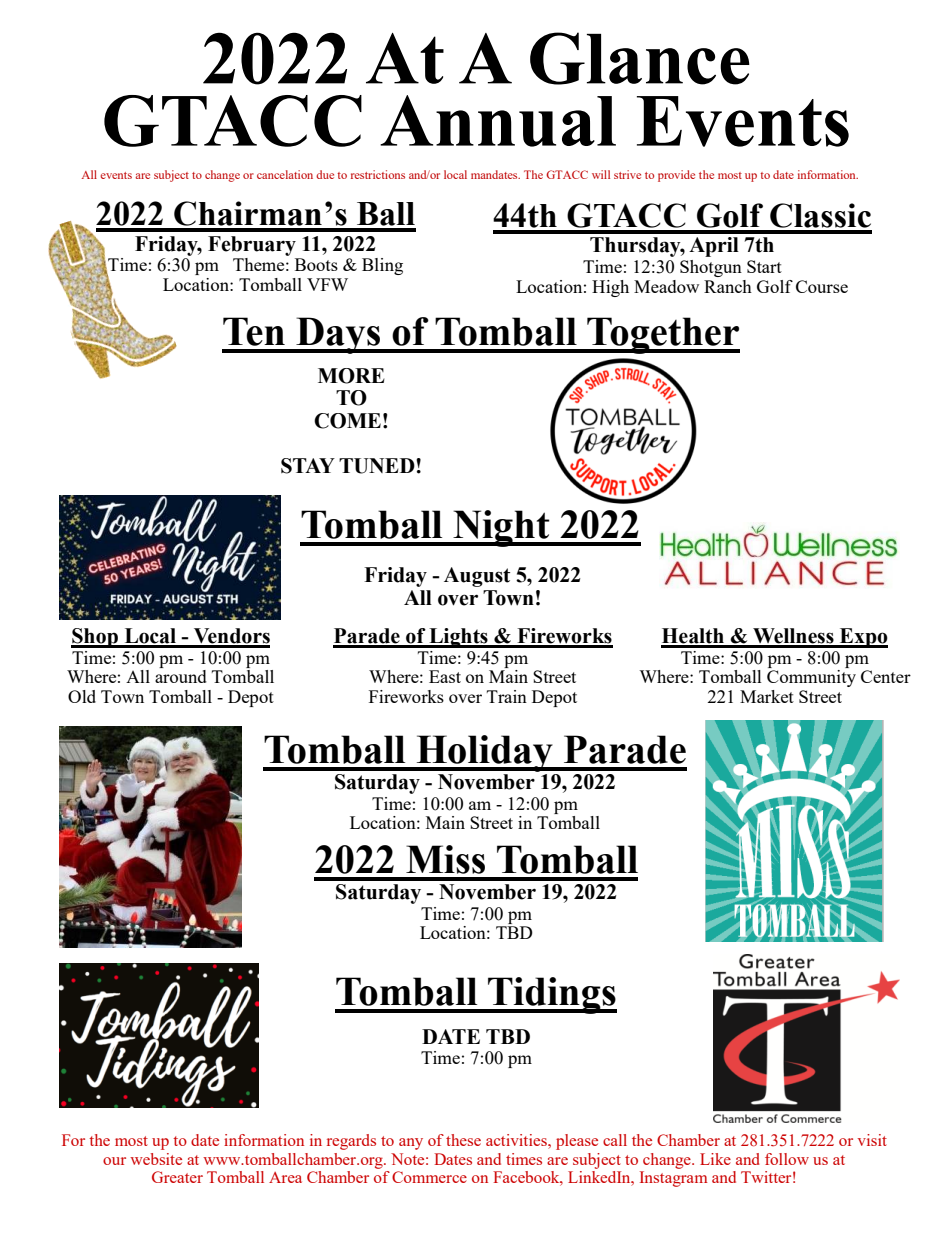  Describe the element at coordinates (863, 638) in the screenshot. I see `Expo` at that location.
